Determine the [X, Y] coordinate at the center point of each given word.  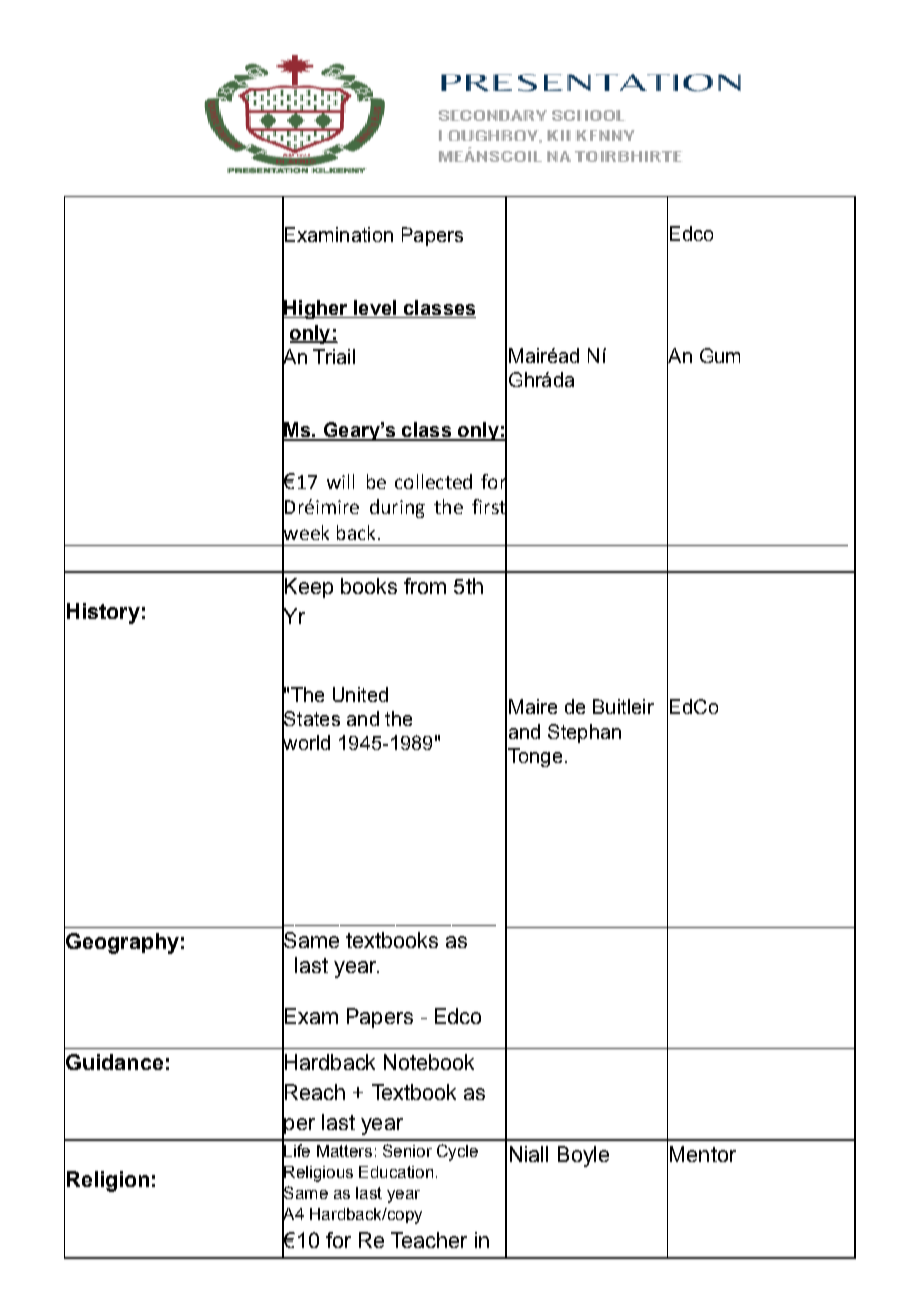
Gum [720, 355]
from [425, 586]
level [375, 309]
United [360, 694]
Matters [344, 1151]
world [306, 743]
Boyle [583, 1156]
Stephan [584, 733]
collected [433, 481]
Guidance [113, 1062]
